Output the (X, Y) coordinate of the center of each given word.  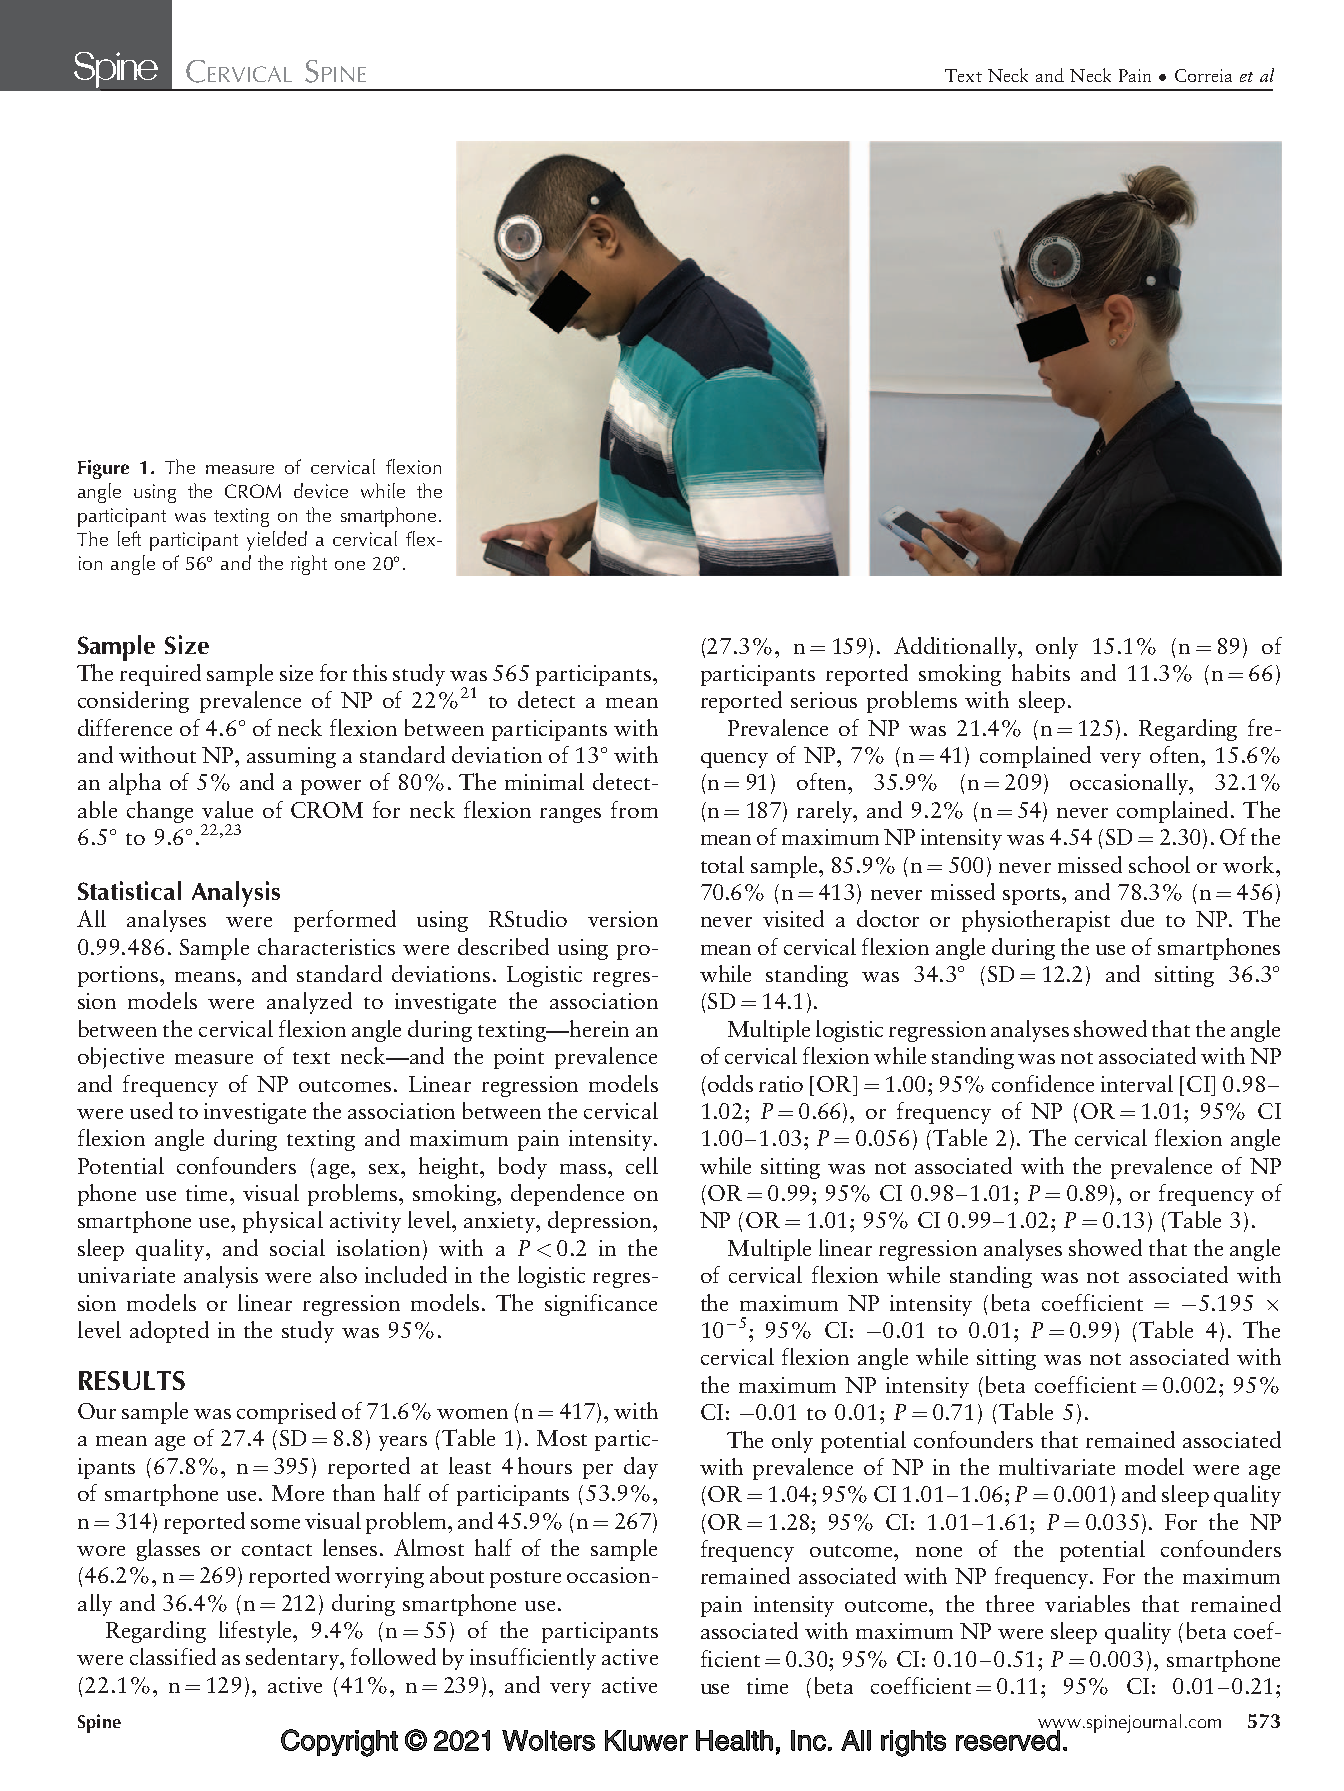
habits (1041, 672)
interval (1137, 1083)
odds (730, 1083)
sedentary (294, 1659)
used (151, 1110)
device (321, 490)
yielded (277, 541)
